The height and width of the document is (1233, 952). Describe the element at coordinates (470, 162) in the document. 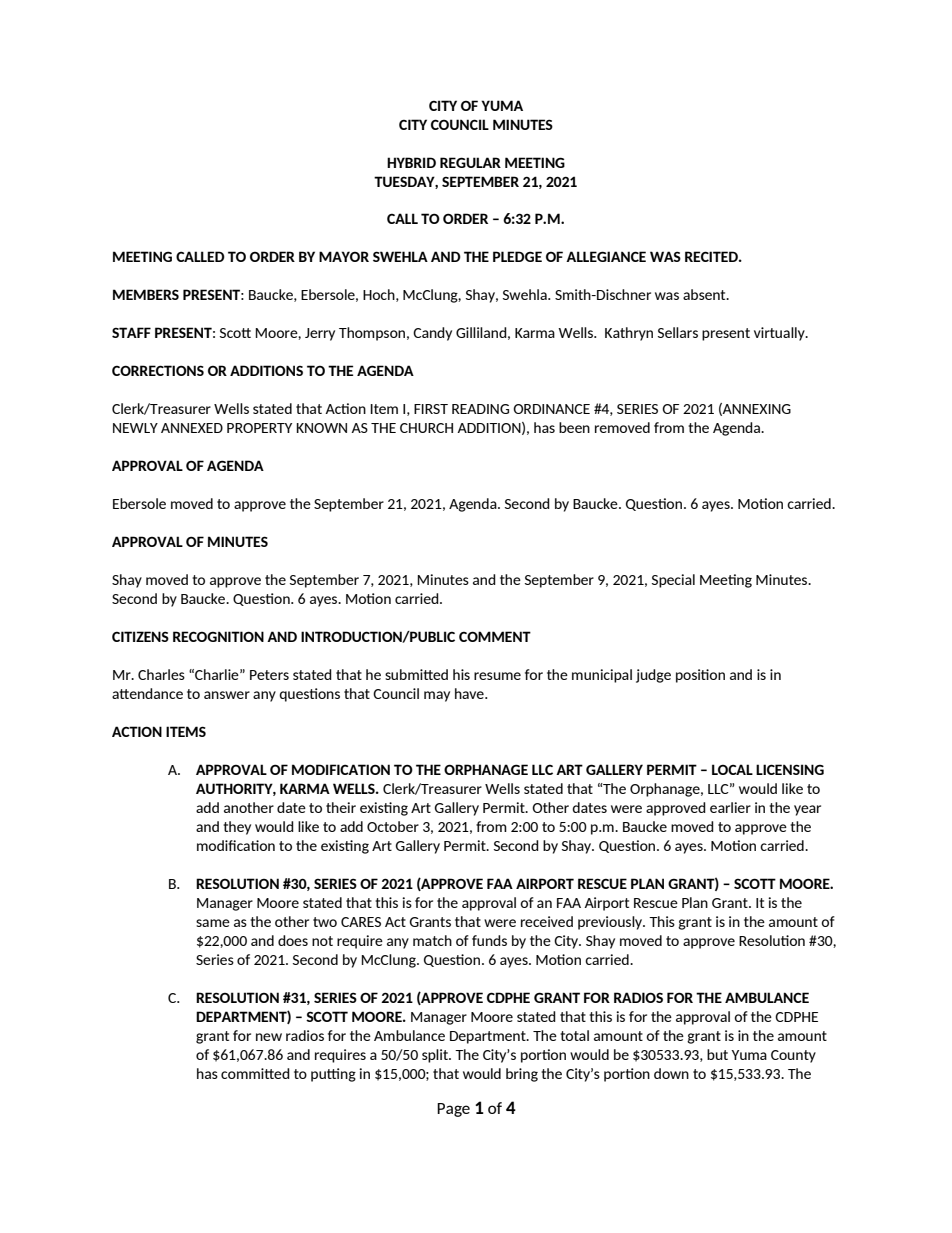

I see `REGULAR` at that location.
